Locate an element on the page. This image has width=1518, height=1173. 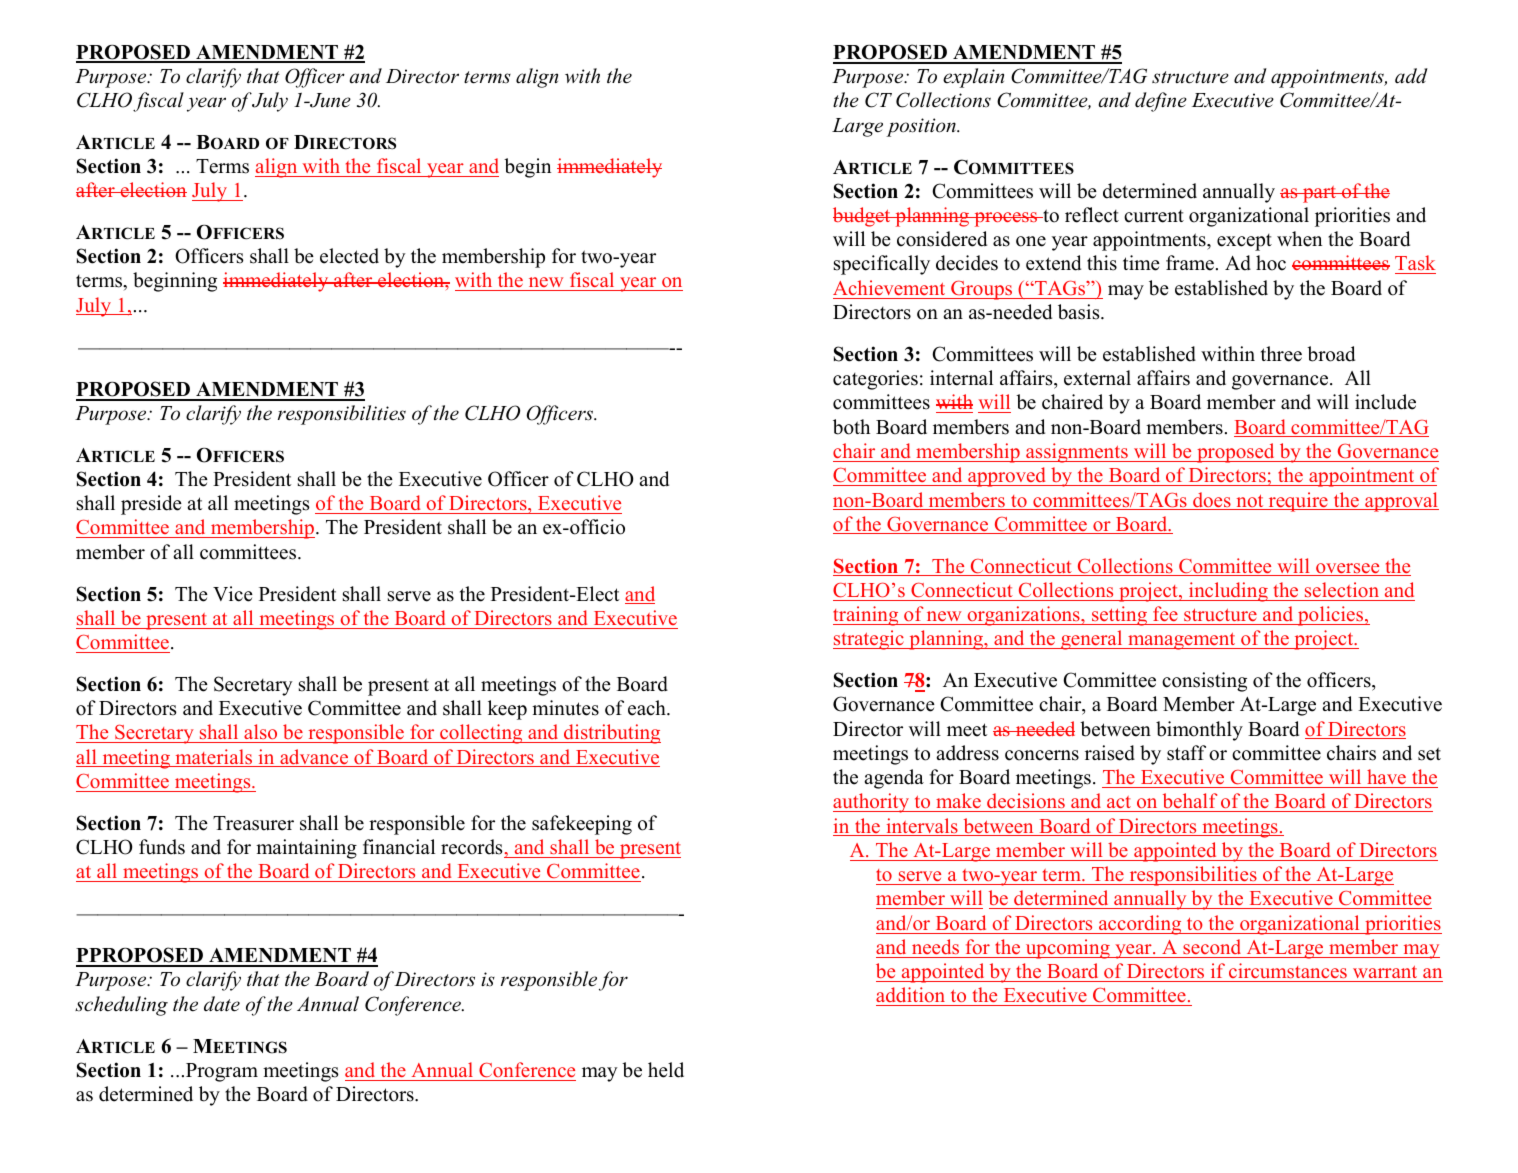
Vice is located at coordinates (233, 594).
